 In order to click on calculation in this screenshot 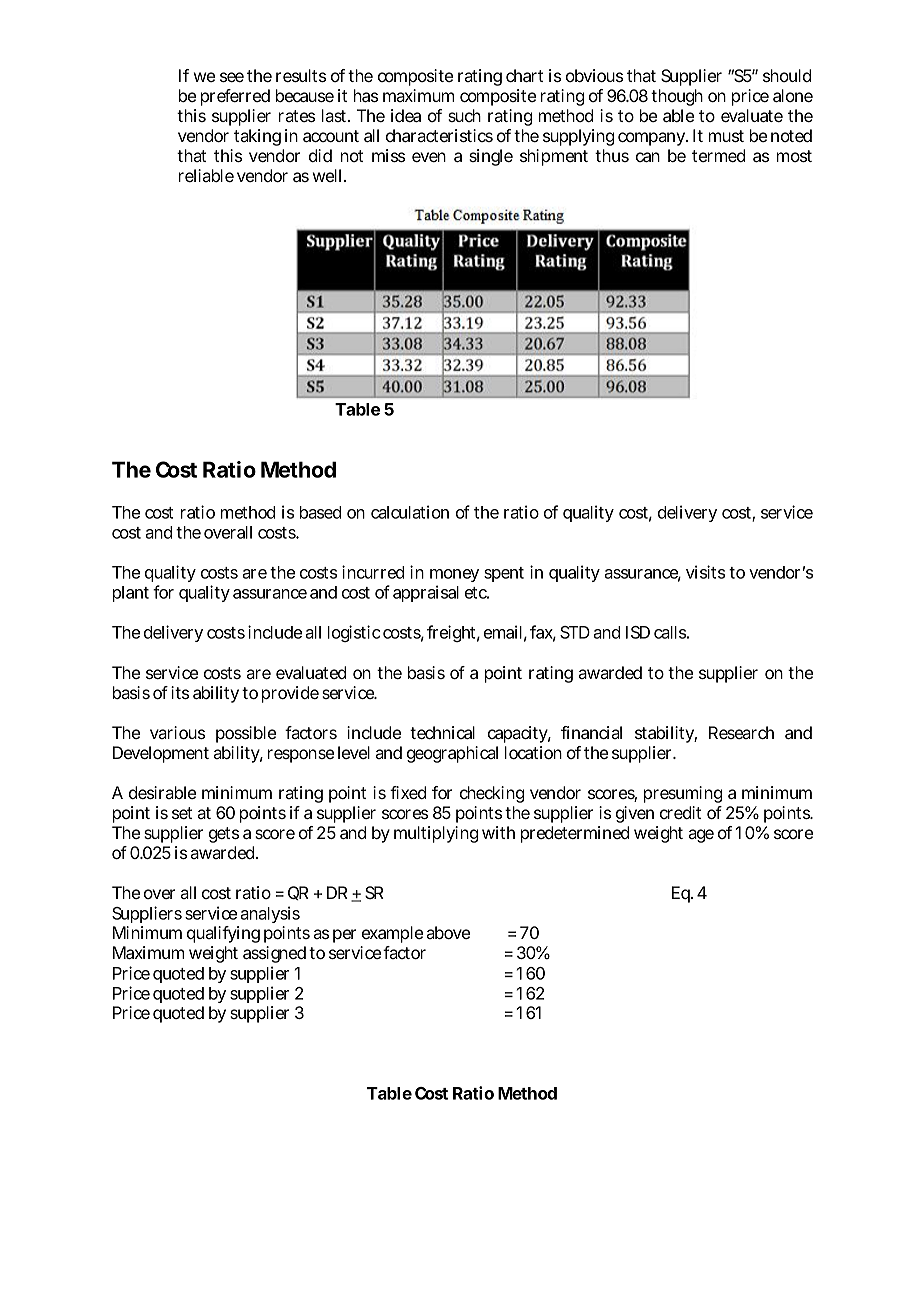, I will do `click(410, 512)`.
